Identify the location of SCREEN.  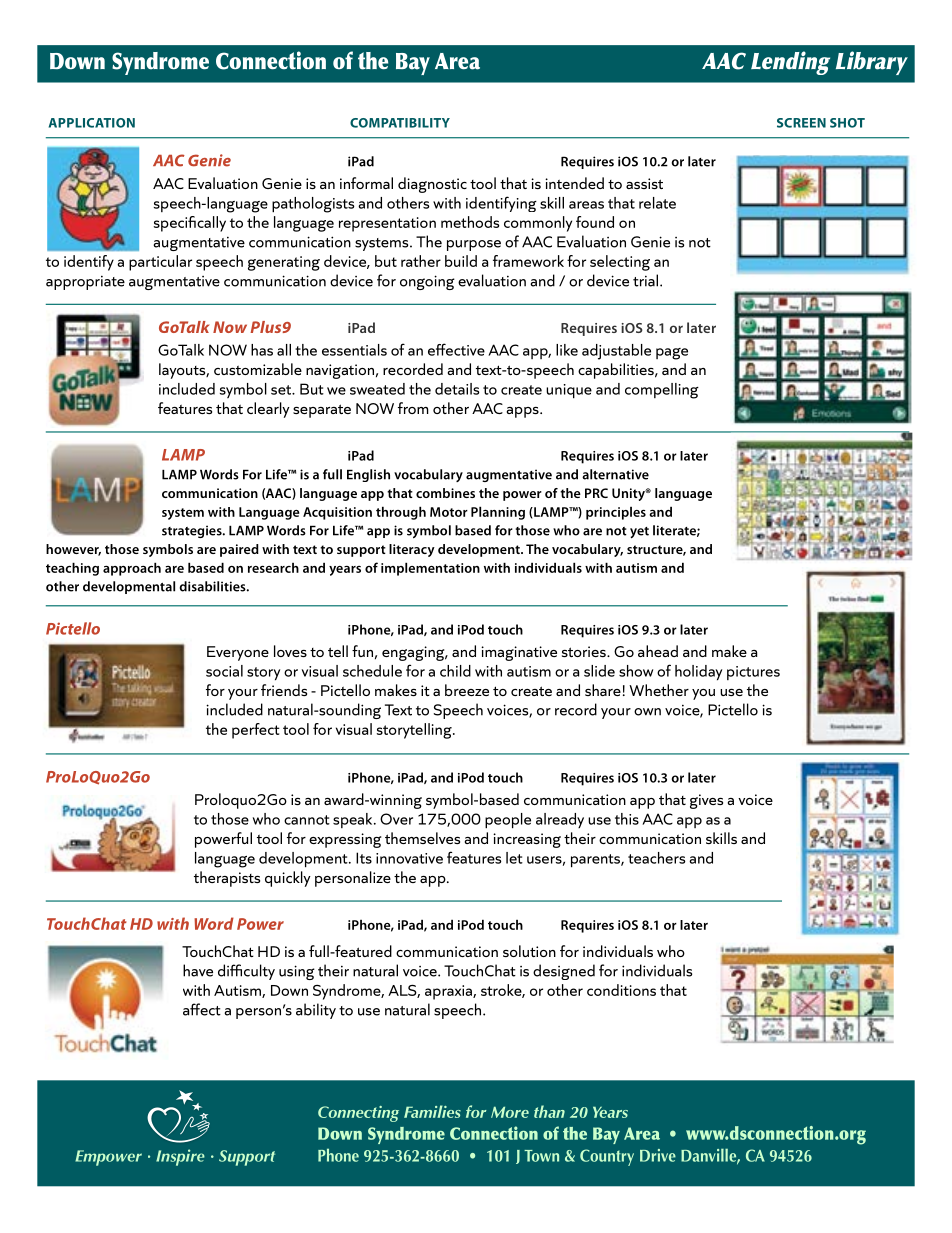
(801, 123).
